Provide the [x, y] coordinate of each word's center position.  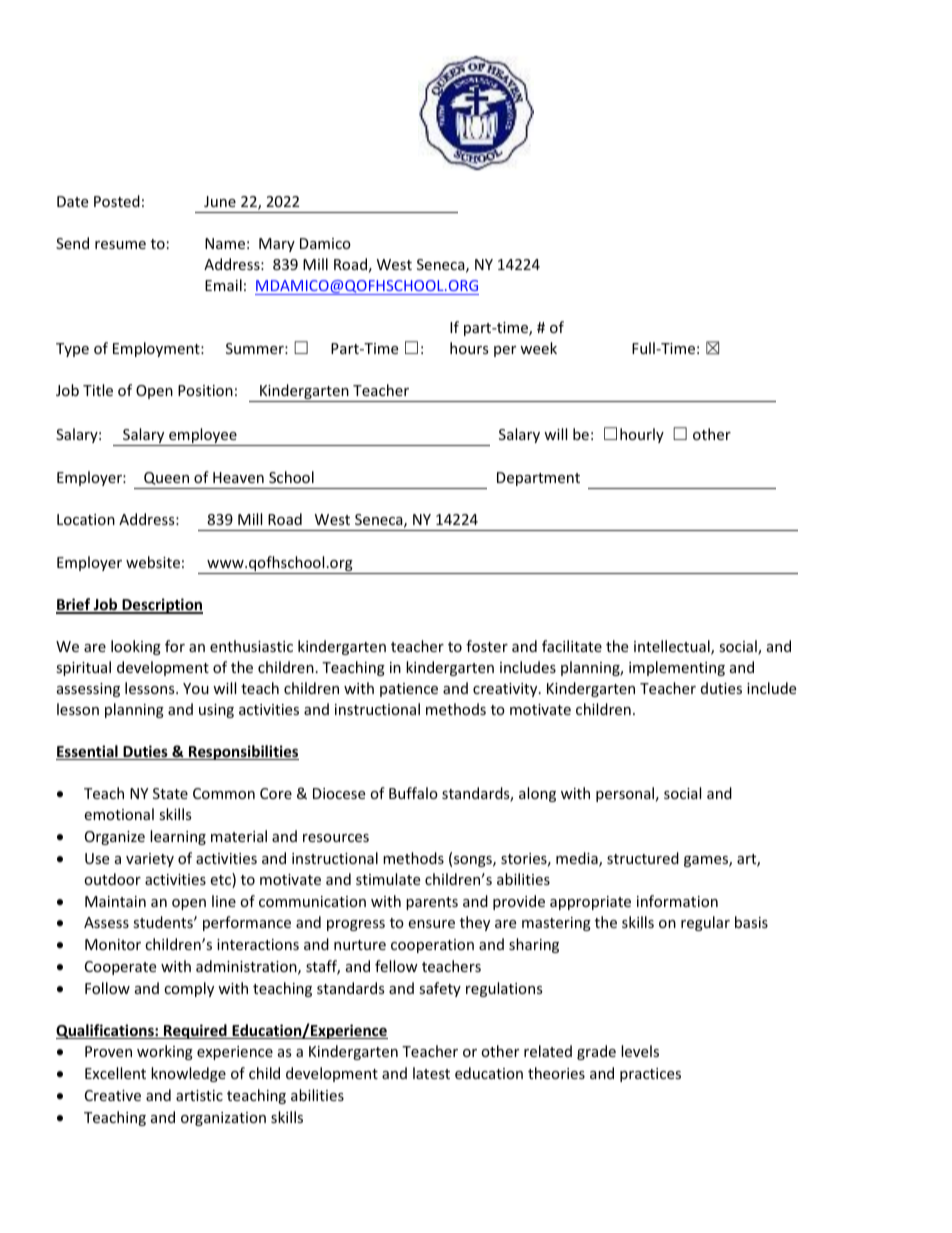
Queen [166, 478]
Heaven [238, 477]
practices [650, 1075]
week [538, 348]
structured [643, 858]
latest [431, 1073]
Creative [113, 1095]
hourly [642, 435]
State [170, 793]
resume [120, 245]
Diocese [339, 793]
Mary [277, 245]
